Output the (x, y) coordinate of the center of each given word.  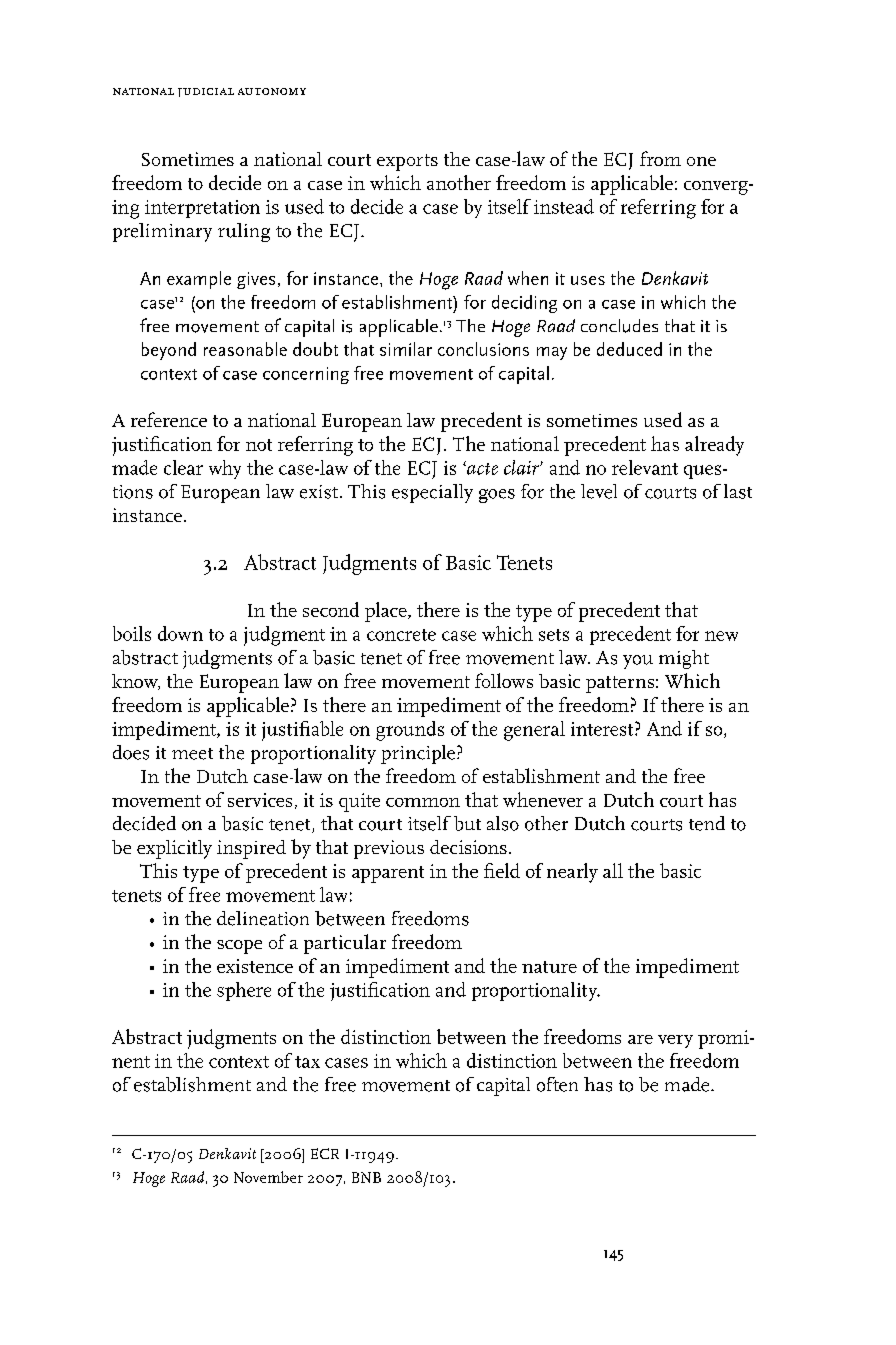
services (260, 800)
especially (432, 493)
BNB (366, 1177)
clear (183, 467)
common (423, 802)
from (660, 158)
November (268, 1177)
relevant (645, 467)
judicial (206, 92)
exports (407, 162)
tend (707, 823)
